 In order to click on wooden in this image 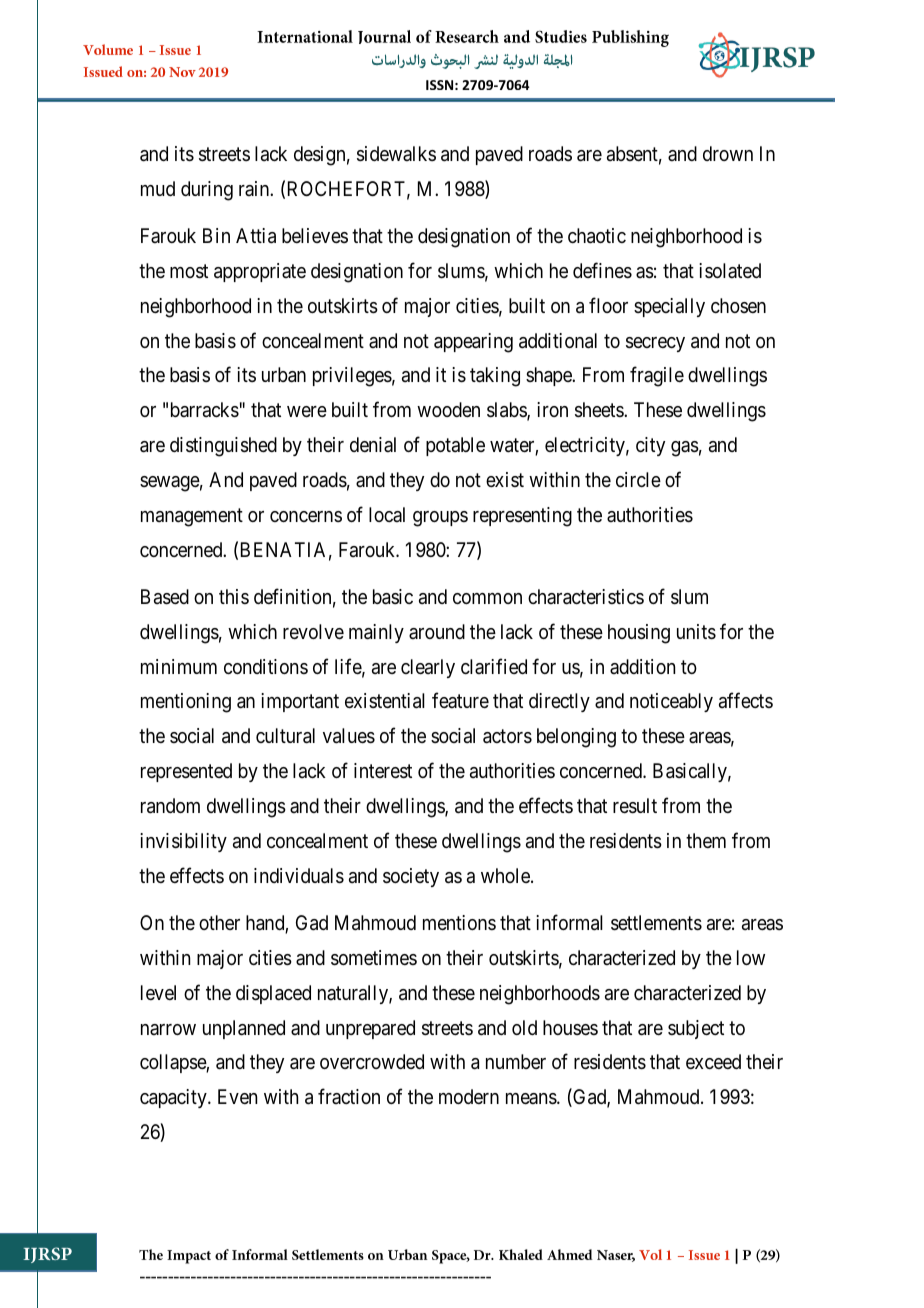, I will do `click(448, 409)`.
